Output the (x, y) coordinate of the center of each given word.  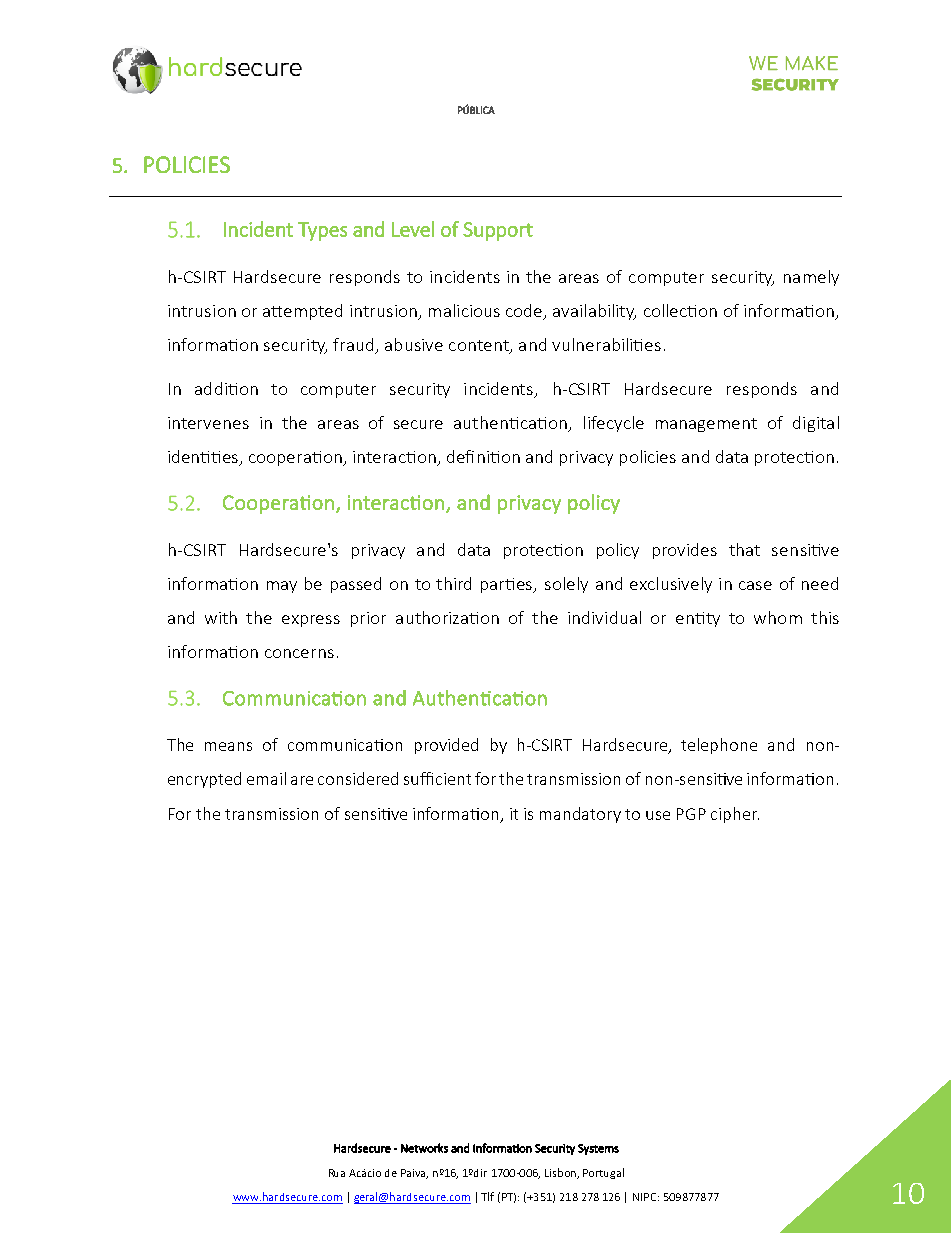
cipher (735, 815)
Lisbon (561, 1173)
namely (811, 278)
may (282, 587)
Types (322, 231)
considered (358, 778)
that (744, 549)
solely (566, 585)
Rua (337, 1173)
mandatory (580, 815)
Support (498, 231)
